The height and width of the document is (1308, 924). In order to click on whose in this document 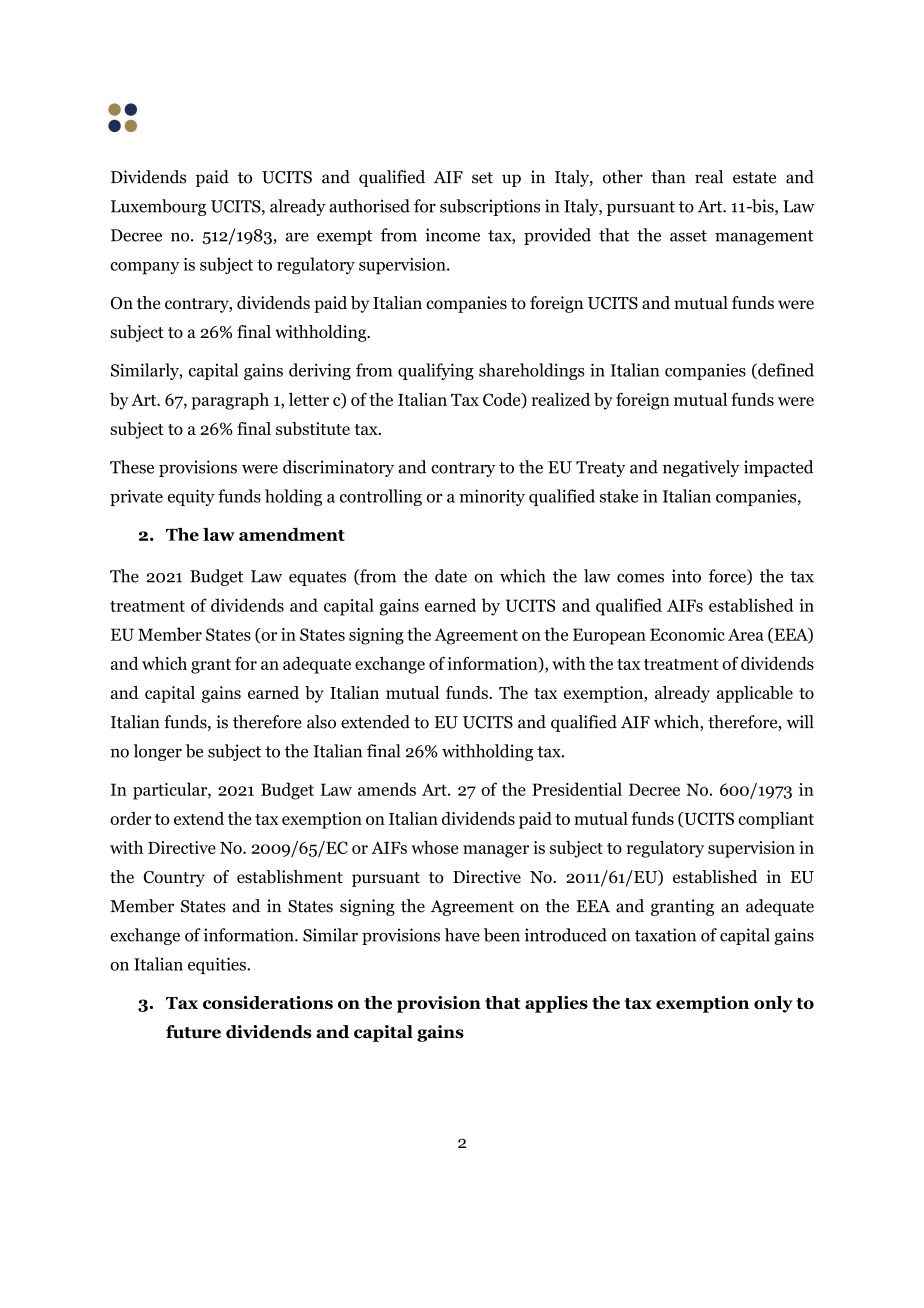, I will do `click(435, 847)`.
